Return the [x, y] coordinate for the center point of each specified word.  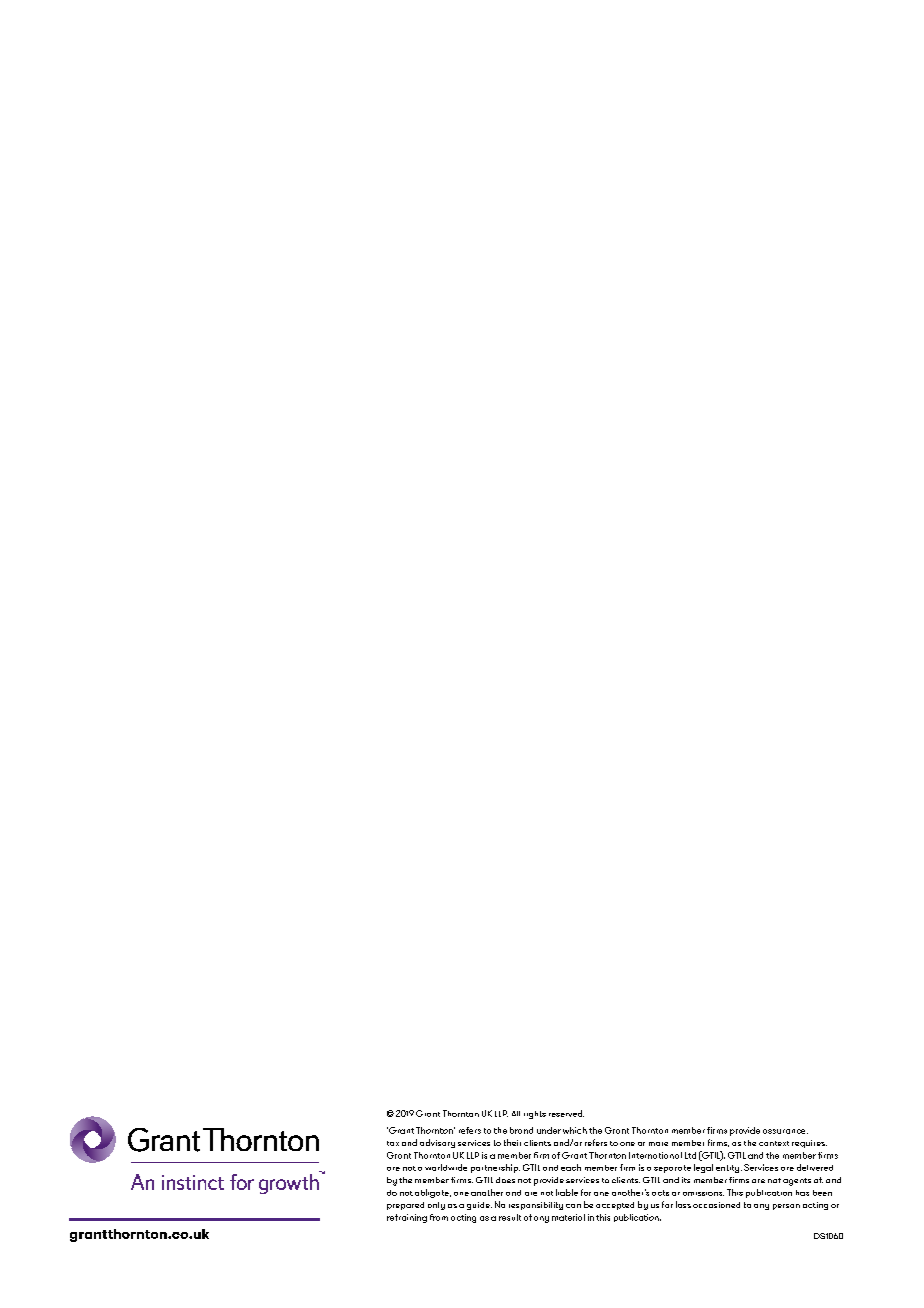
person [786, 1207]
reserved [566, 1113]
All [516, 1113]
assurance [785, 1131]
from [439, 1217]
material [568, 1217]
